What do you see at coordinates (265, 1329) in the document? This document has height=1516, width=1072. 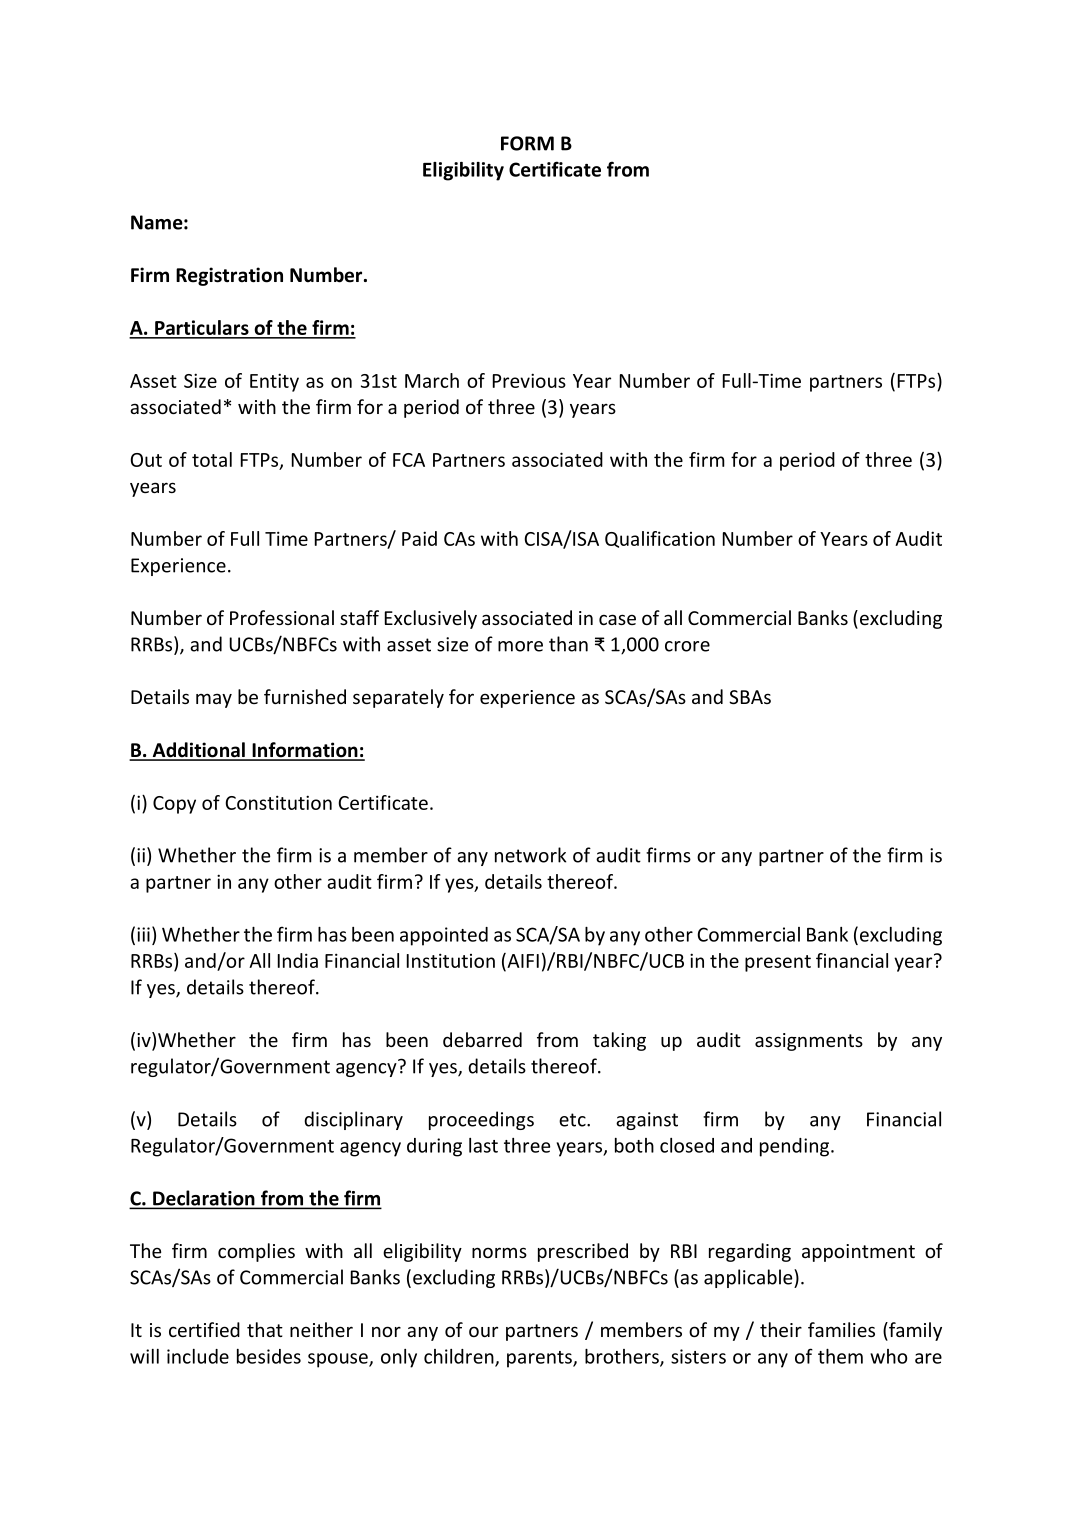 I see `that` at bounding box center [265, 1329].
